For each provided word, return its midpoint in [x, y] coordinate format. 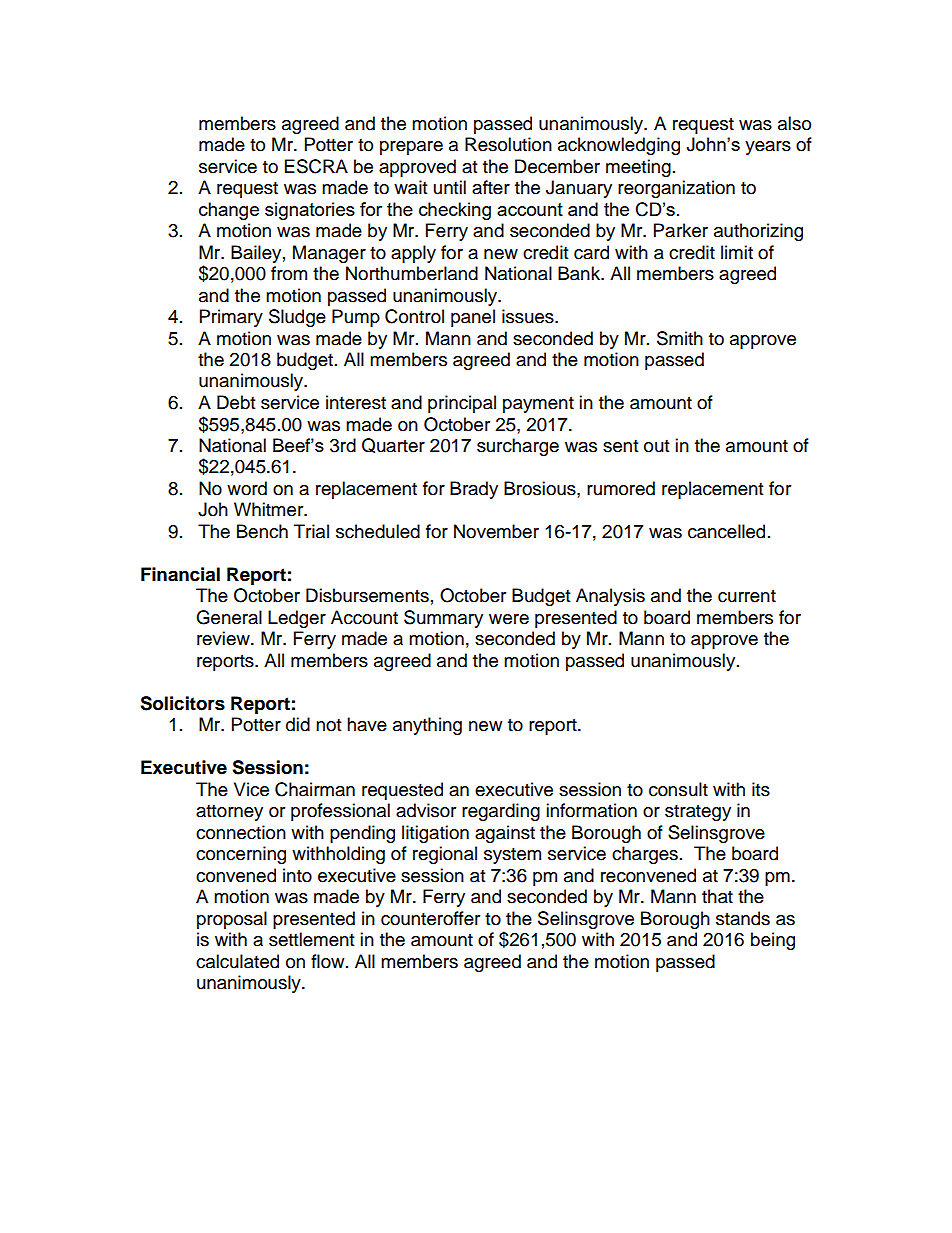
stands [743, 918]
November [496, 531]
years [768, 148]
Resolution [508, 144]
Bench [262, 531]
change [229, 211]
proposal [232, 920]
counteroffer [430, 918]
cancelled [726, 531]
